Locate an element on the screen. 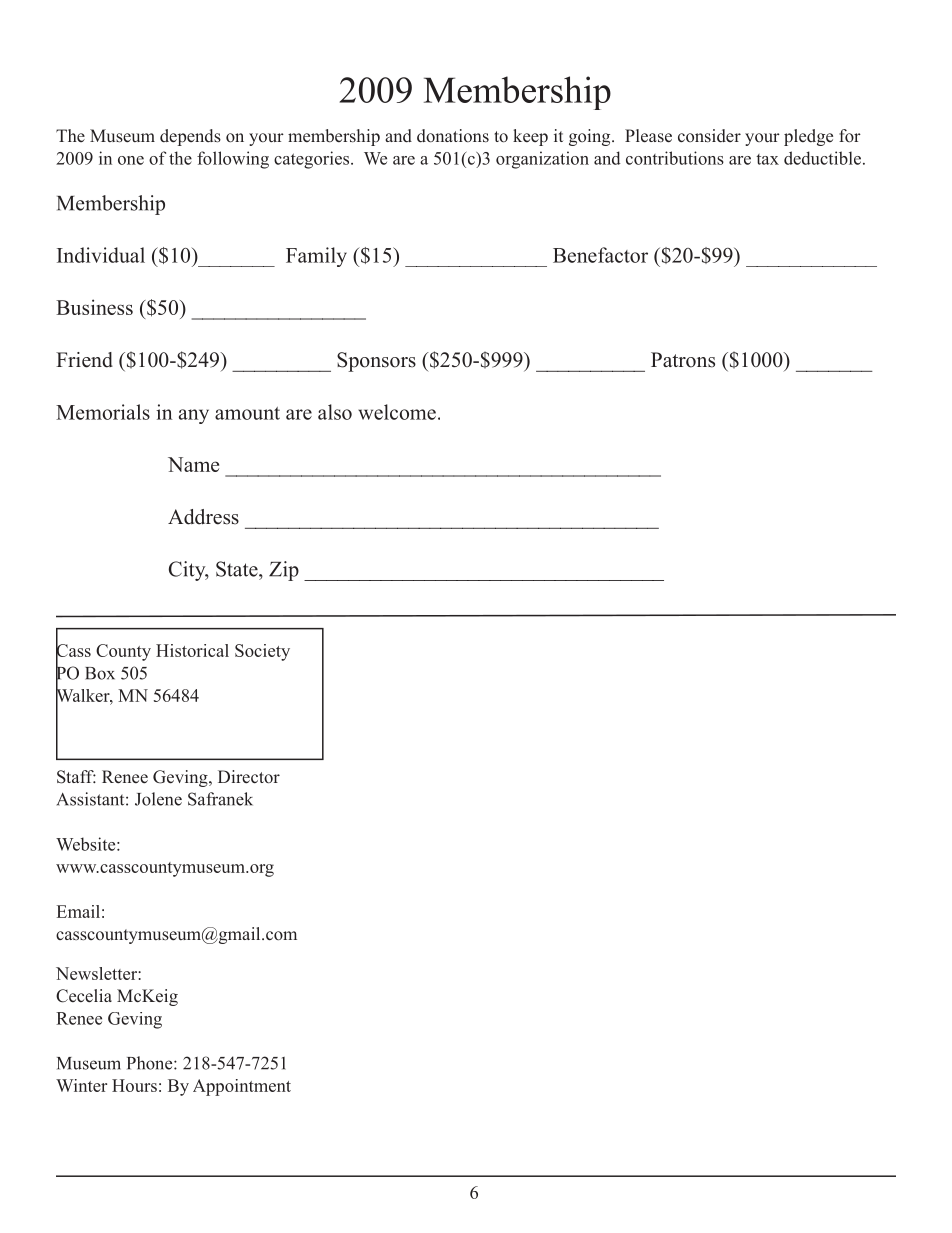 The image size is (952, 1233). Hours is located at coordinates (134, 1085).
